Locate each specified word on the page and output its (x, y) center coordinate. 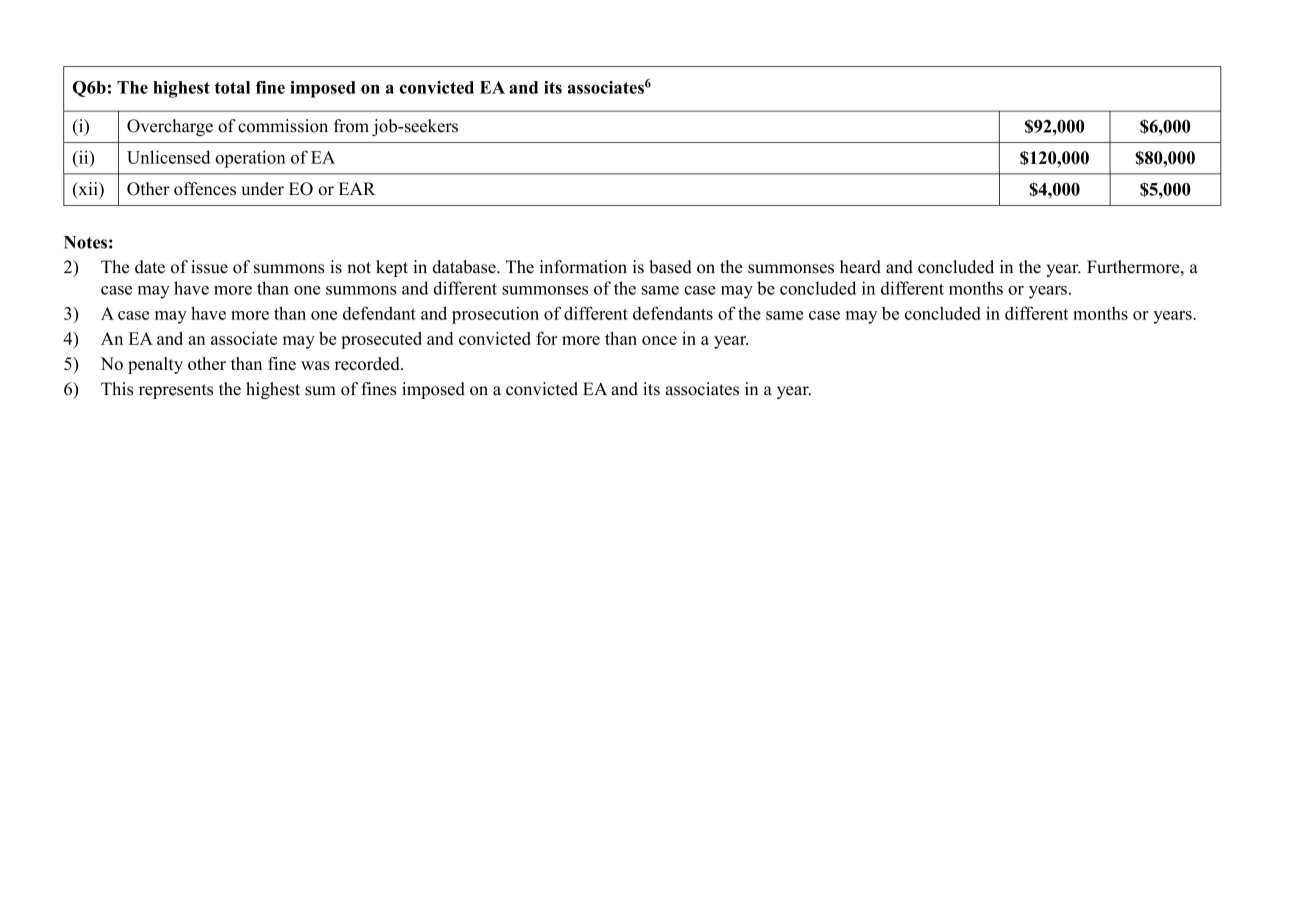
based (670, 267)
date (150, 267)
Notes (85, 242)
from (351, 126)
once (659, 340)
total (232, 87)
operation (250, 159)
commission (283, 126)
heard (860, 267)
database (465, 267)
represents (176, 391)
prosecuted (381, 340)
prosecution (495, 315)
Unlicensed (168, 157)
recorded (368, 363)
